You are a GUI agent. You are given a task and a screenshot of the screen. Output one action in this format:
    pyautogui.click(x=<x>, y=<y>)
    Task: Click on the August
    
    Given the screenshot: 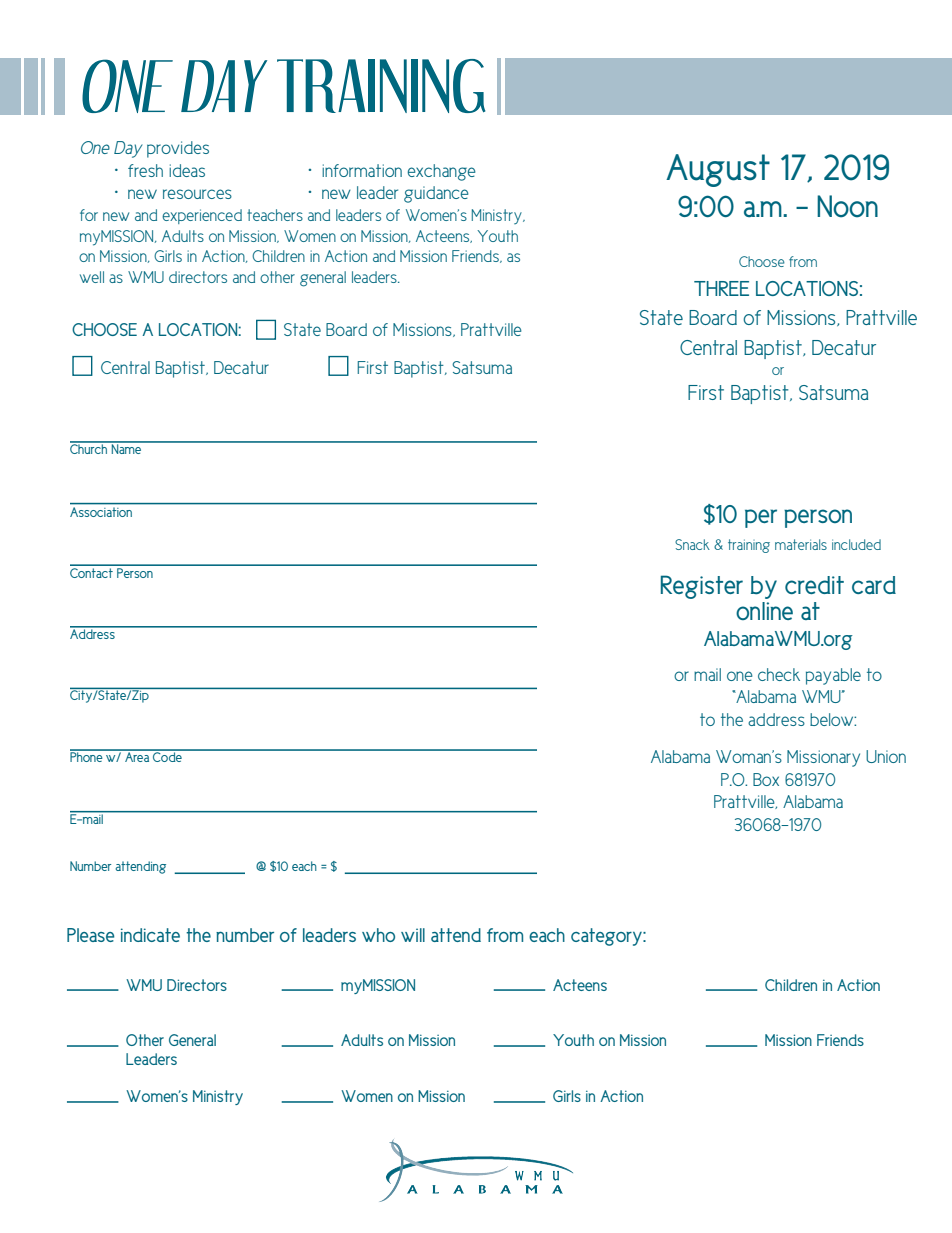 What is the action you would take?
    pyautogui.click(x=718, y=170)
